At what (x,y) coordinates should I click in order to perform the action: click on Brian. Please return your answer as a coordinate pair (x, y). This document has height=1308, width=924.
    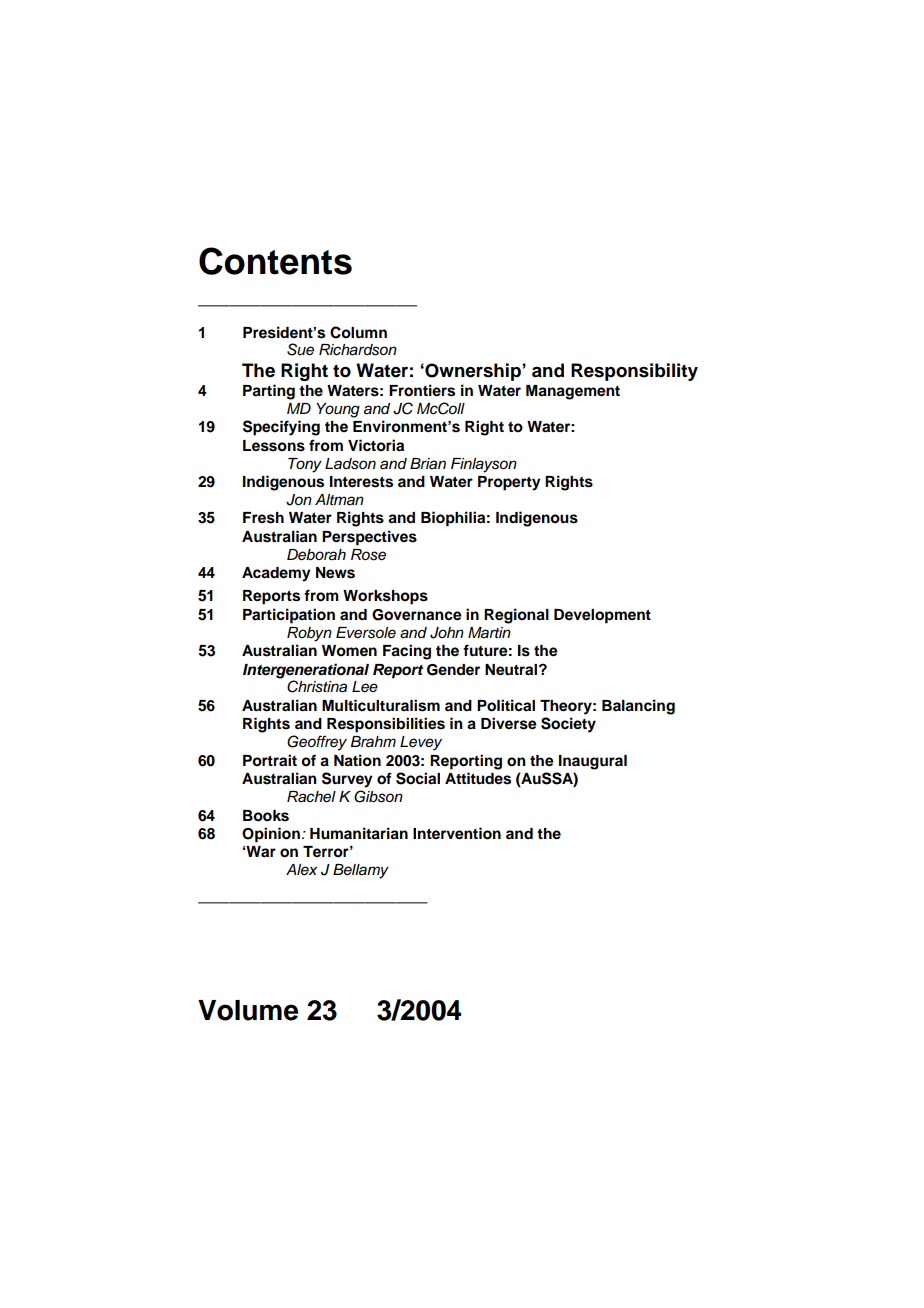
    Looking at the image, I should click on (428, 463).
